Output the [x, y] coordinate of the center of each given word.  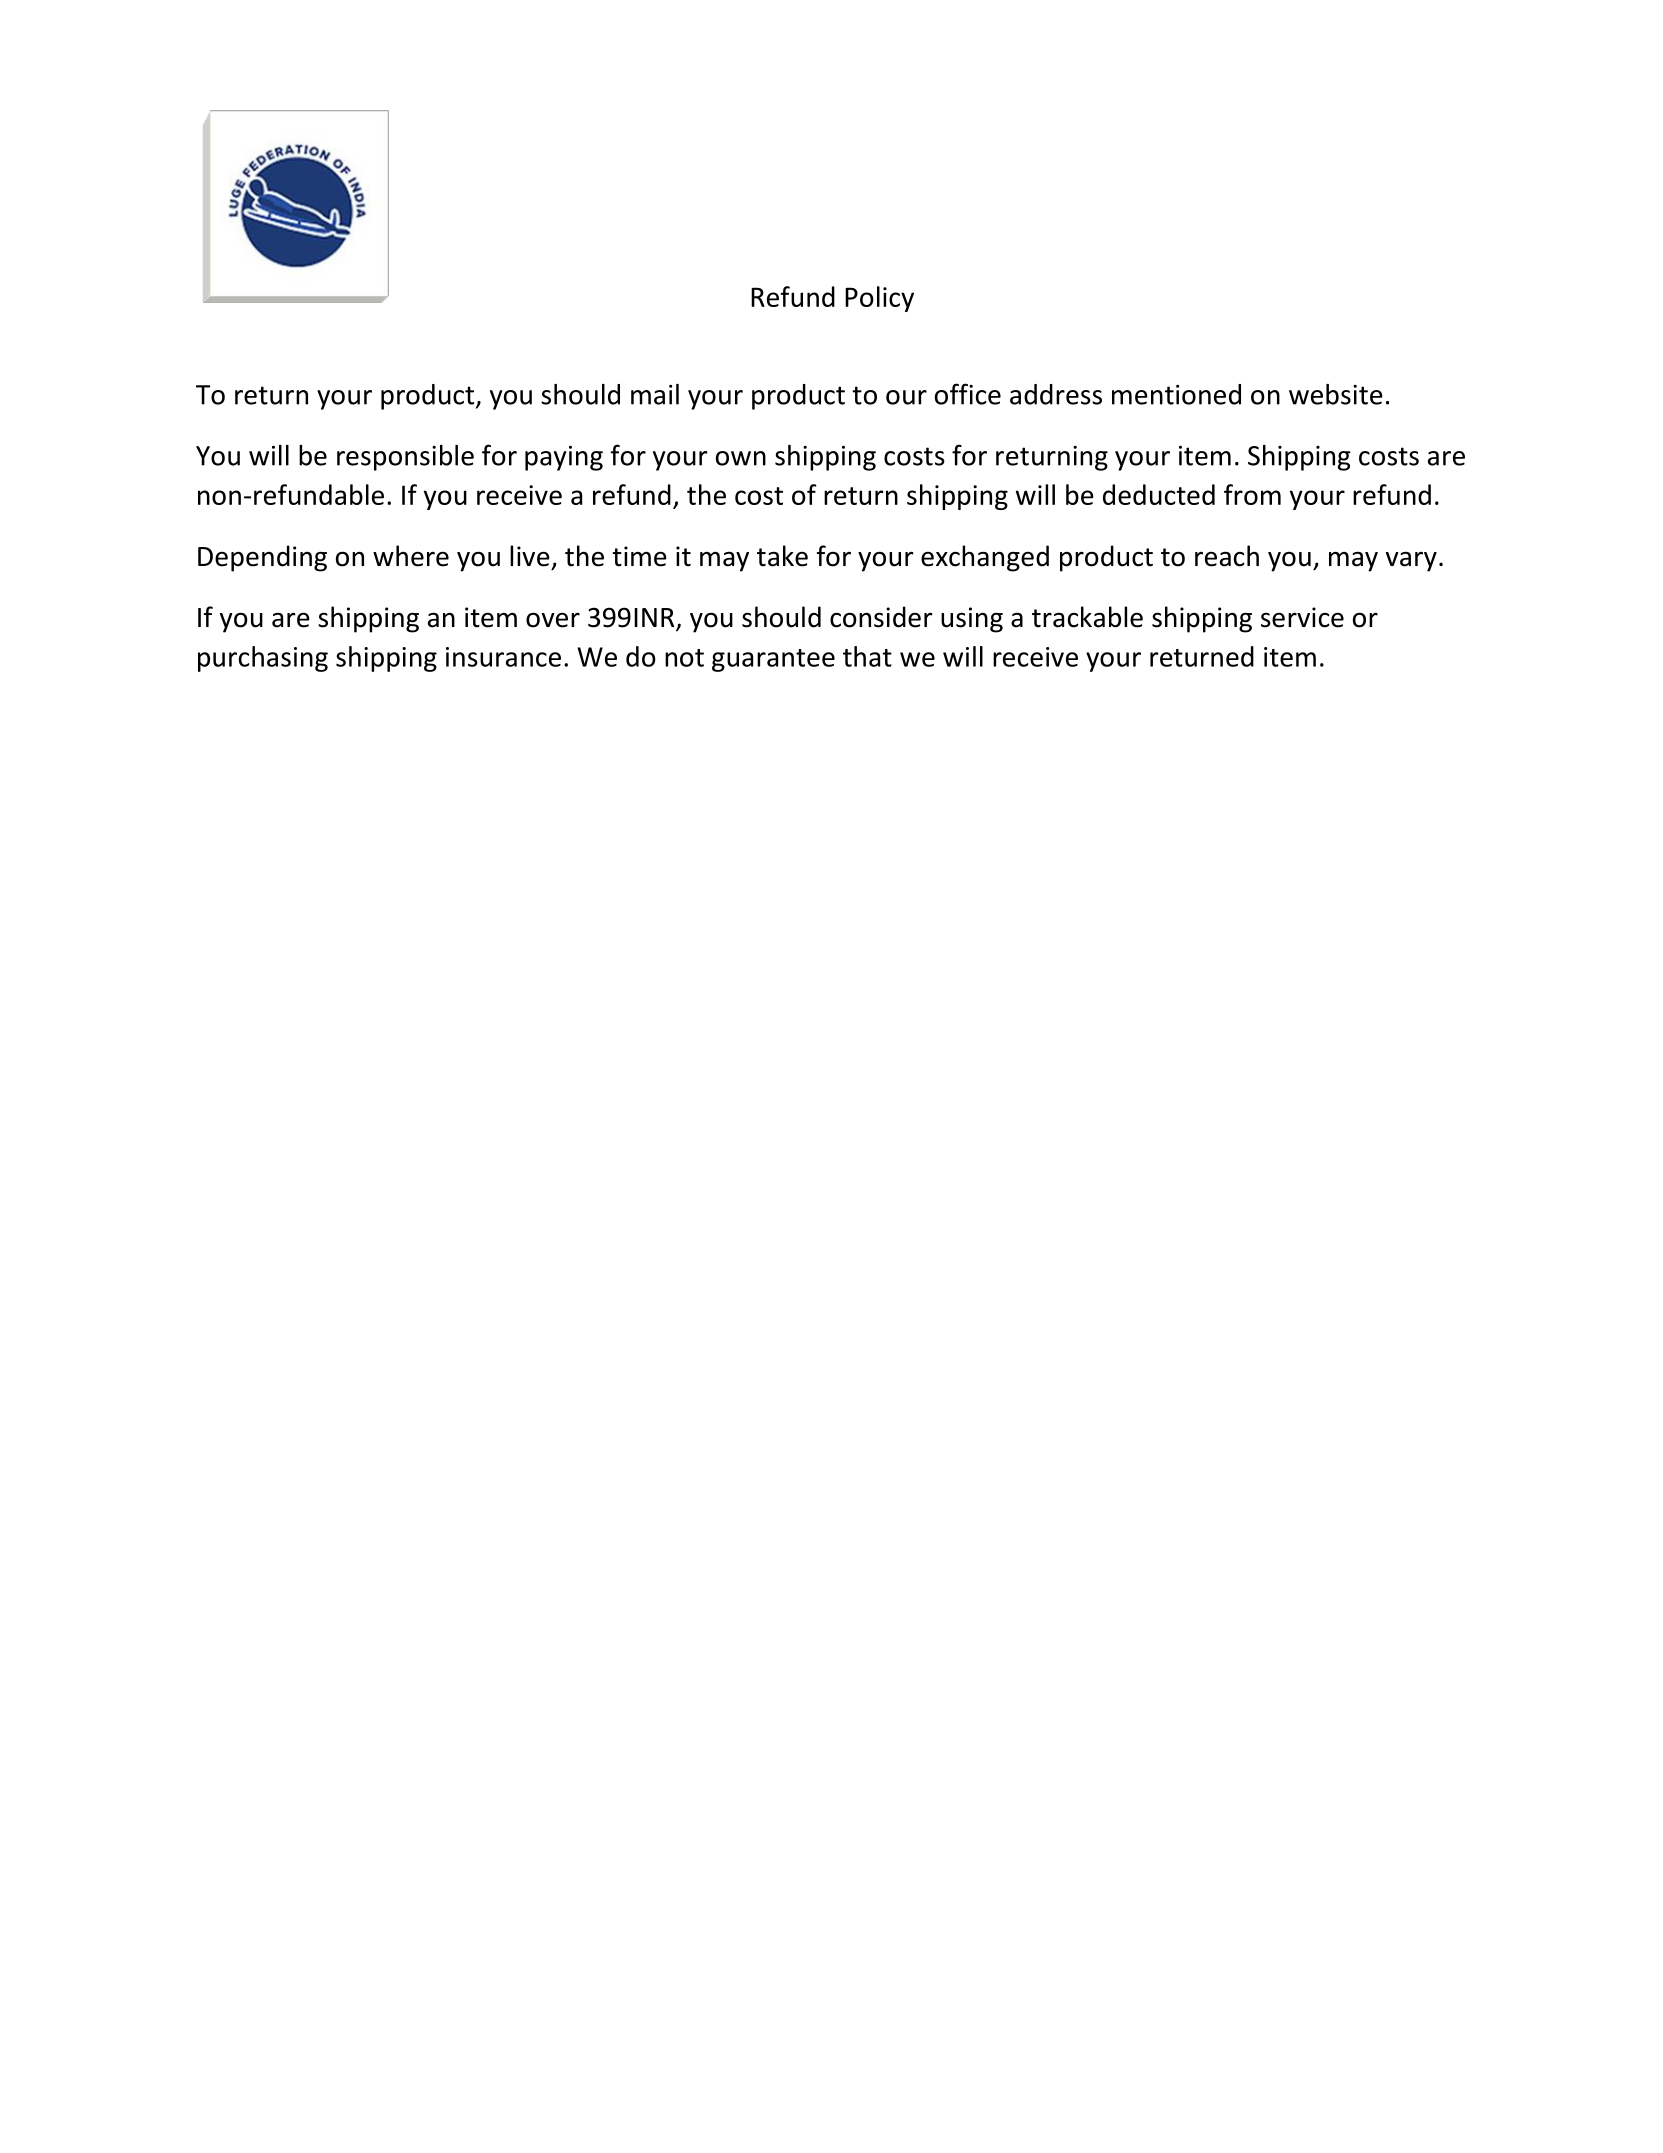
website [1336, 394]
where [411, 556]
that [867, 656]
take [782, 556]
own [741, 458]
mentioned [1176, 394]
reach [1227, 556]
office [968, 394]
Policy [879, 299]
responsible [405, 458]
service [1302, 617]
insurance [503, 657]
